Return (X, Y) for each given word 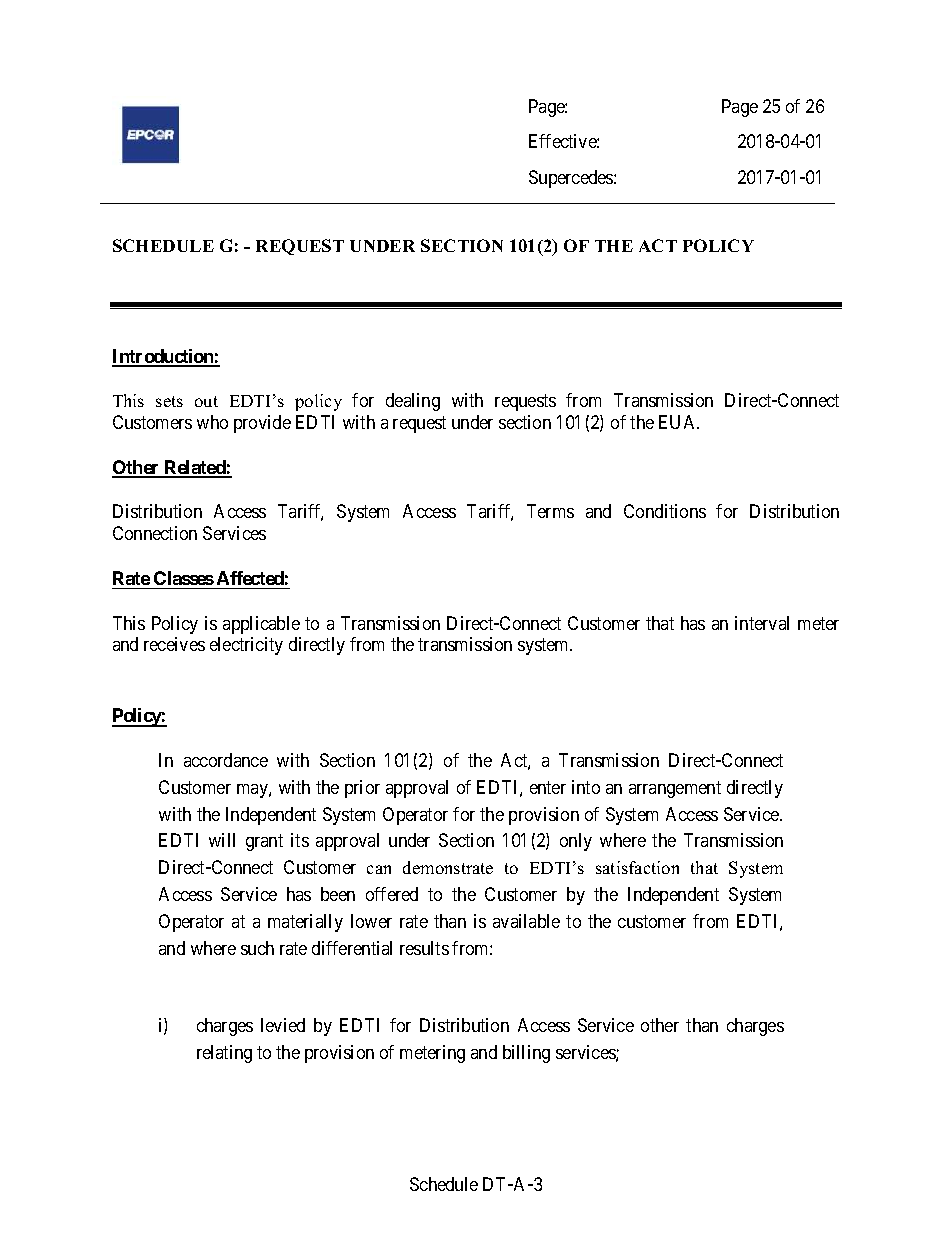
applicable (261, 625)
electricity (246, 646)
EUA (679, 422)
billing (526, 1054)
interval (762, 623)
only (576, 842)
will (222, 840)
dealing (413, 402)
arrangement (675, 789)
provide (262, 424)
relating (224, 1054)
